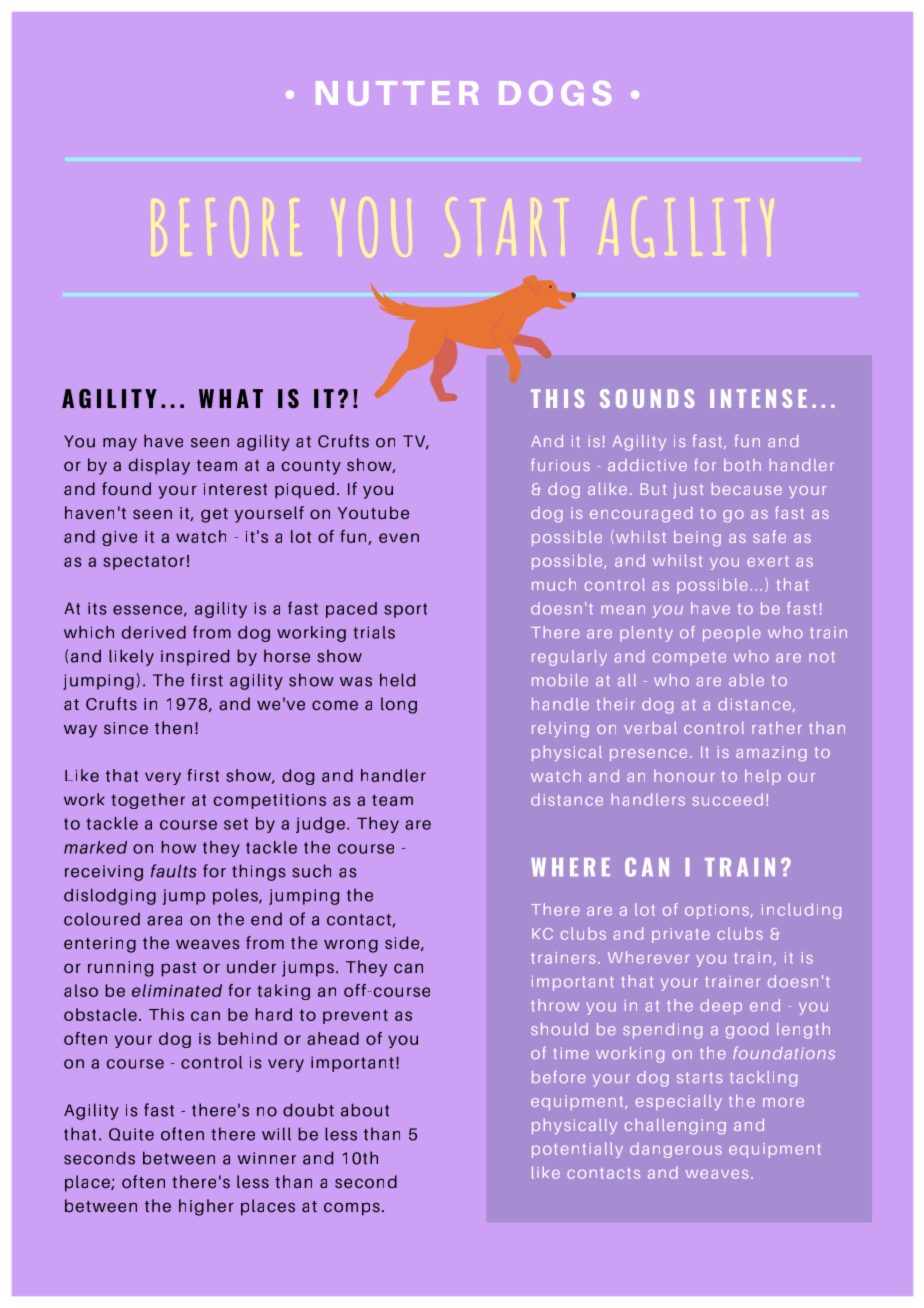 The width and height of the page is (924, 1308). I want to click on both, so click(742, 465).
